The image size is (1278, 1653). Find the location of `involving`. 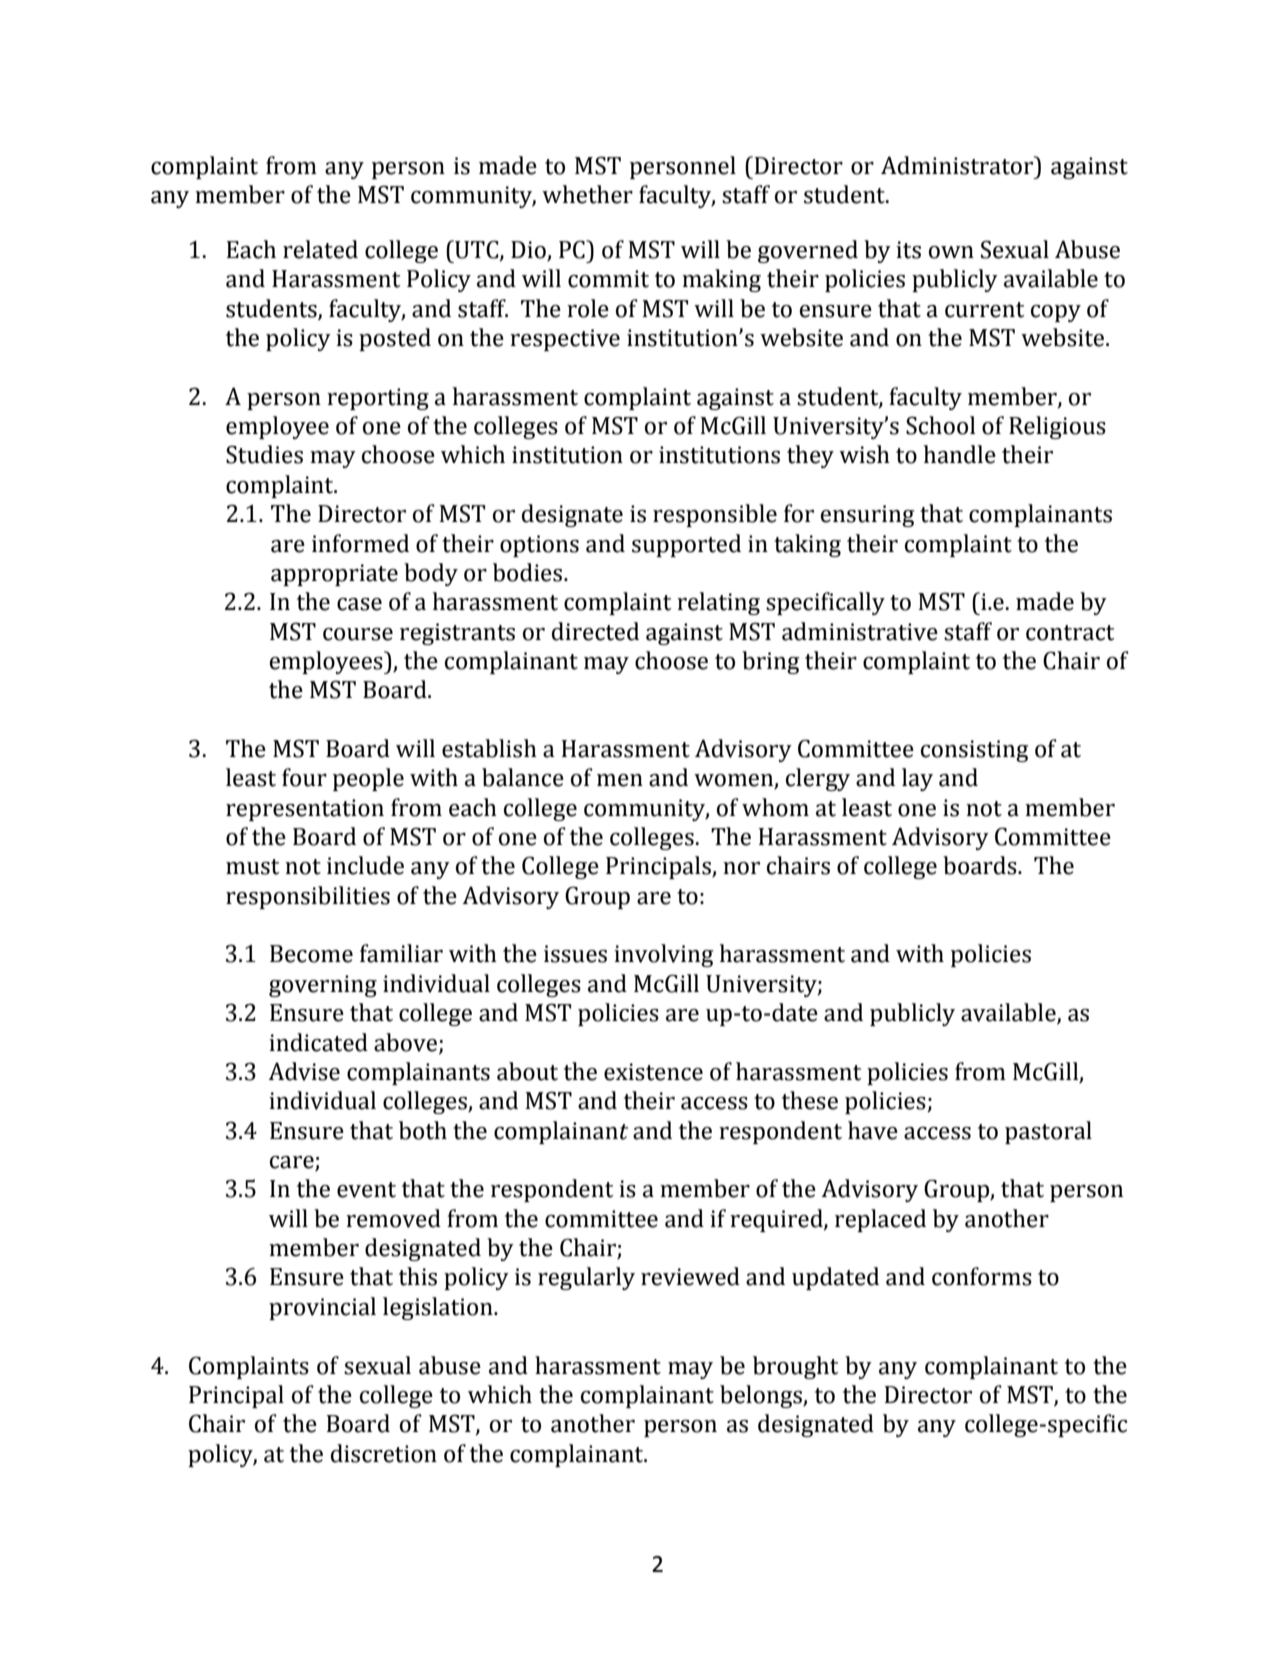

involving is located at coordinates (663, 955).
